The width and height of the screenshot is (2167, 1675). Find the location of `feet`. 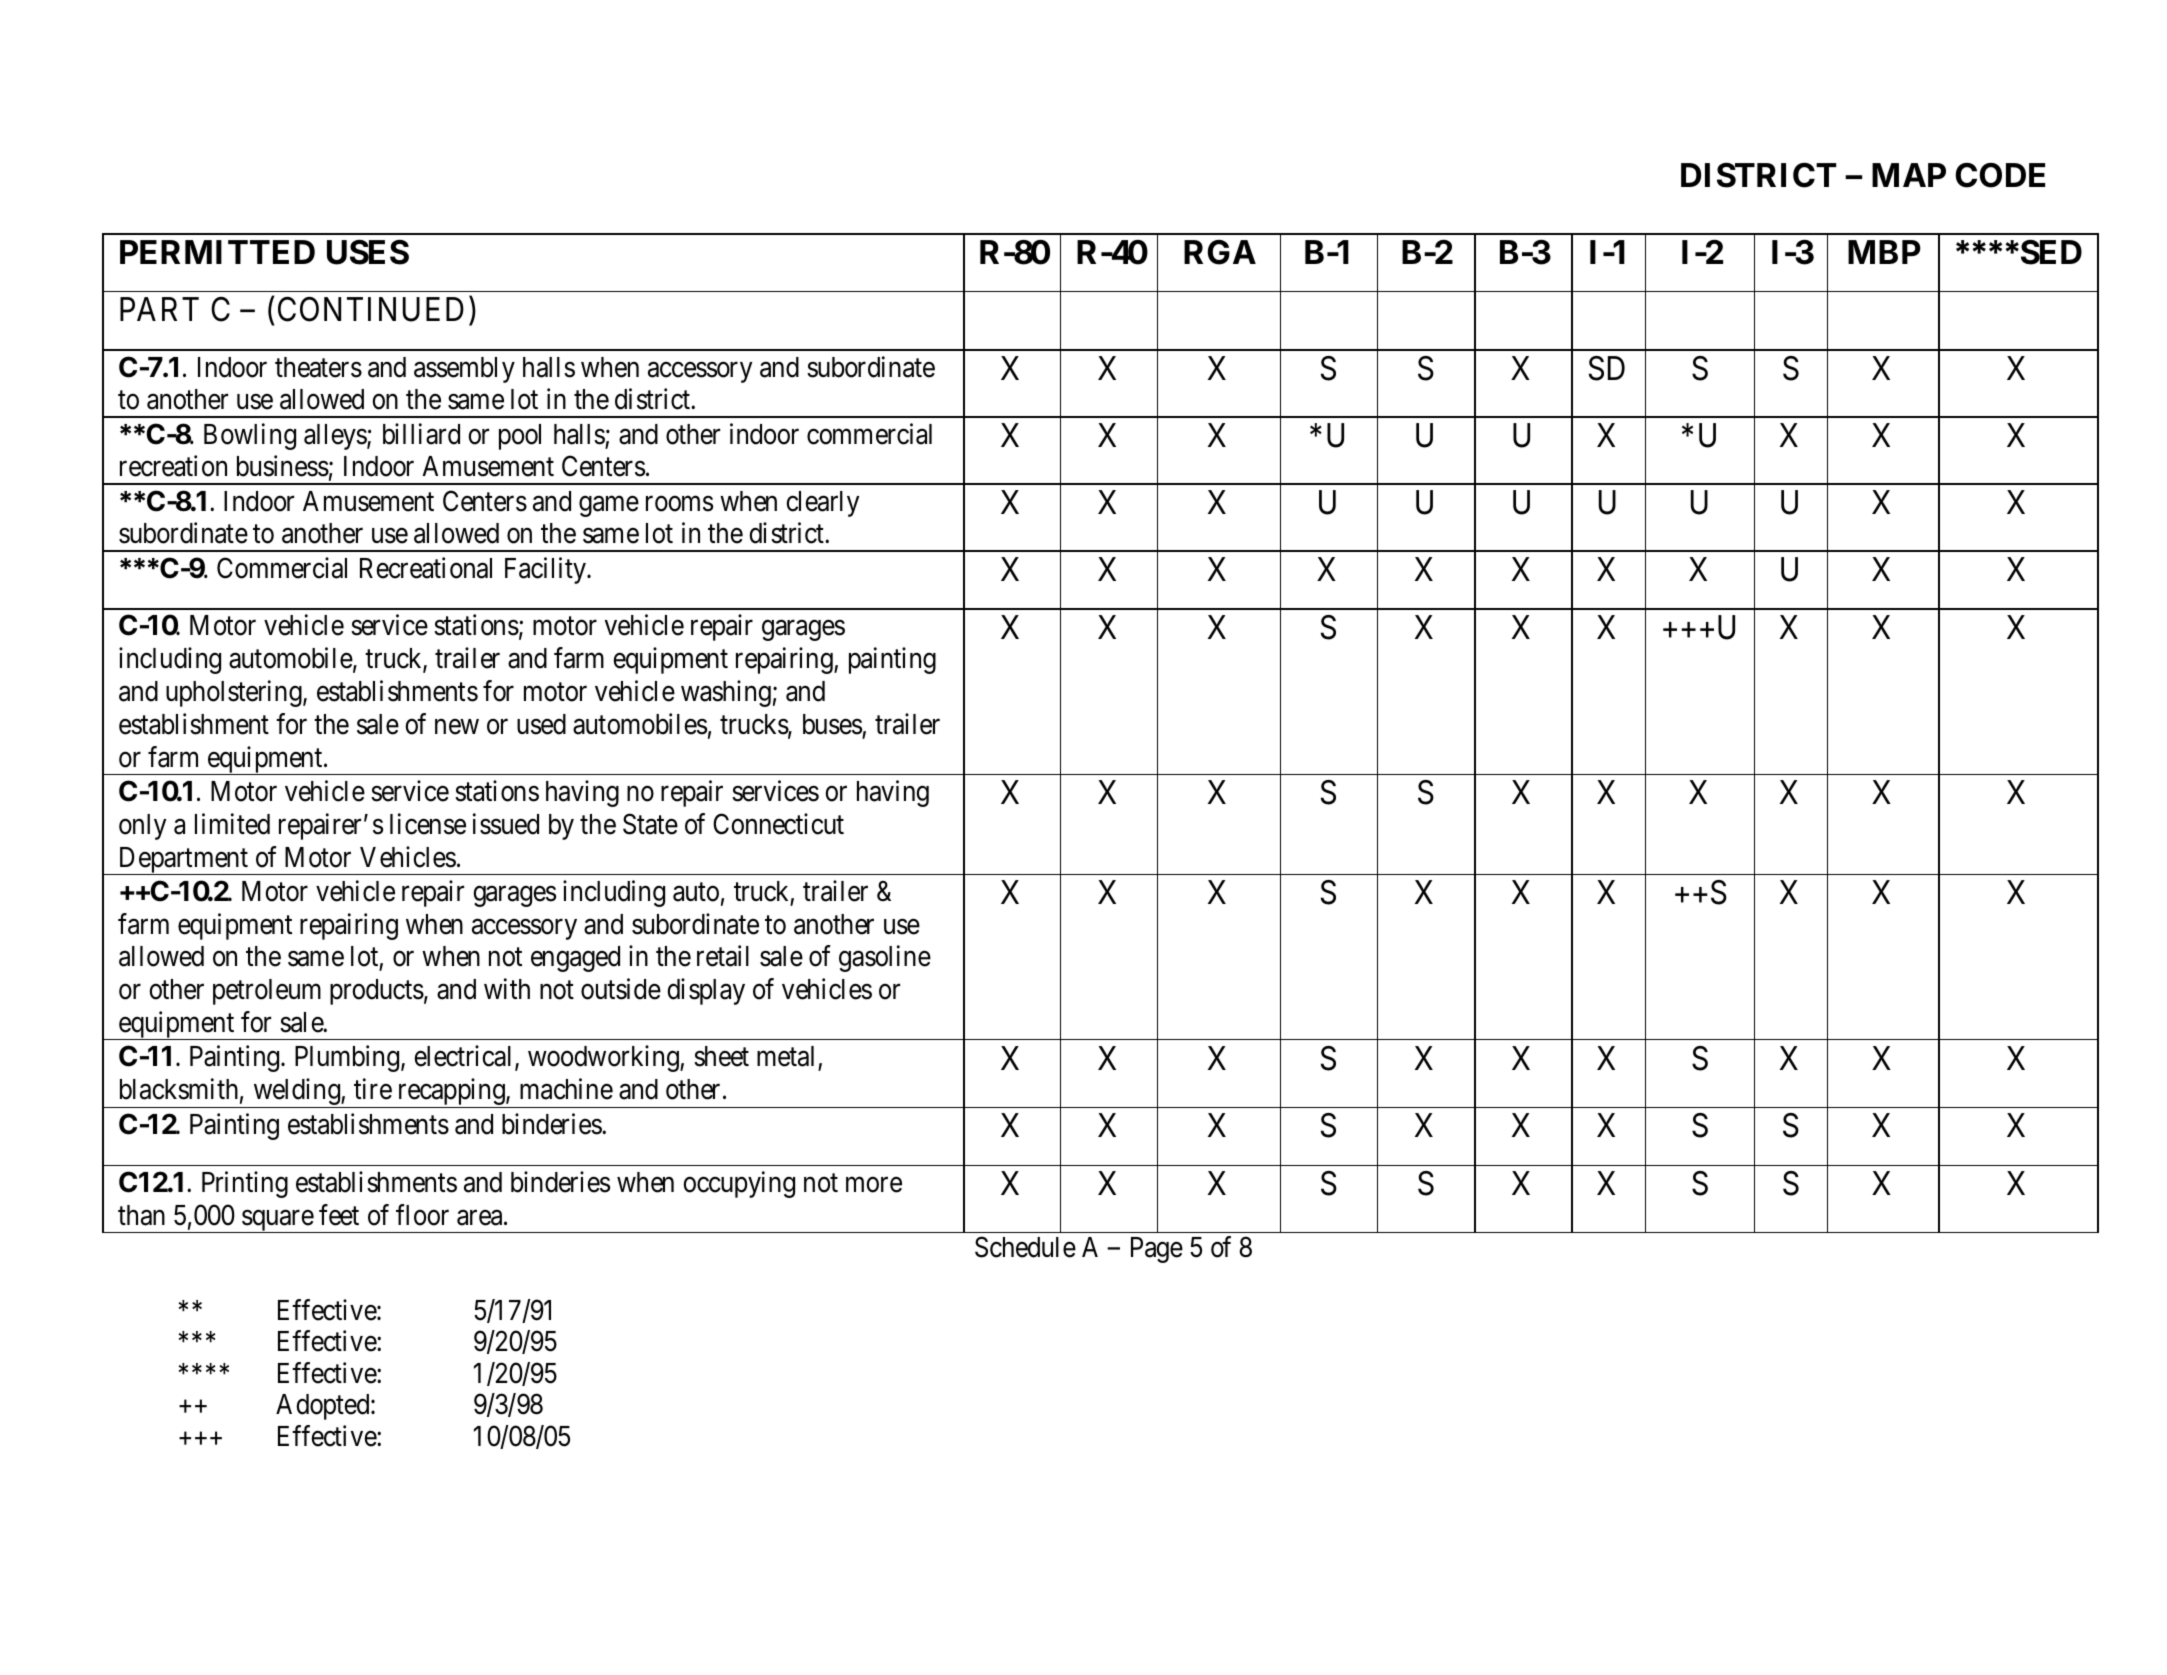

feet is located at coordinates (339, 1215).
